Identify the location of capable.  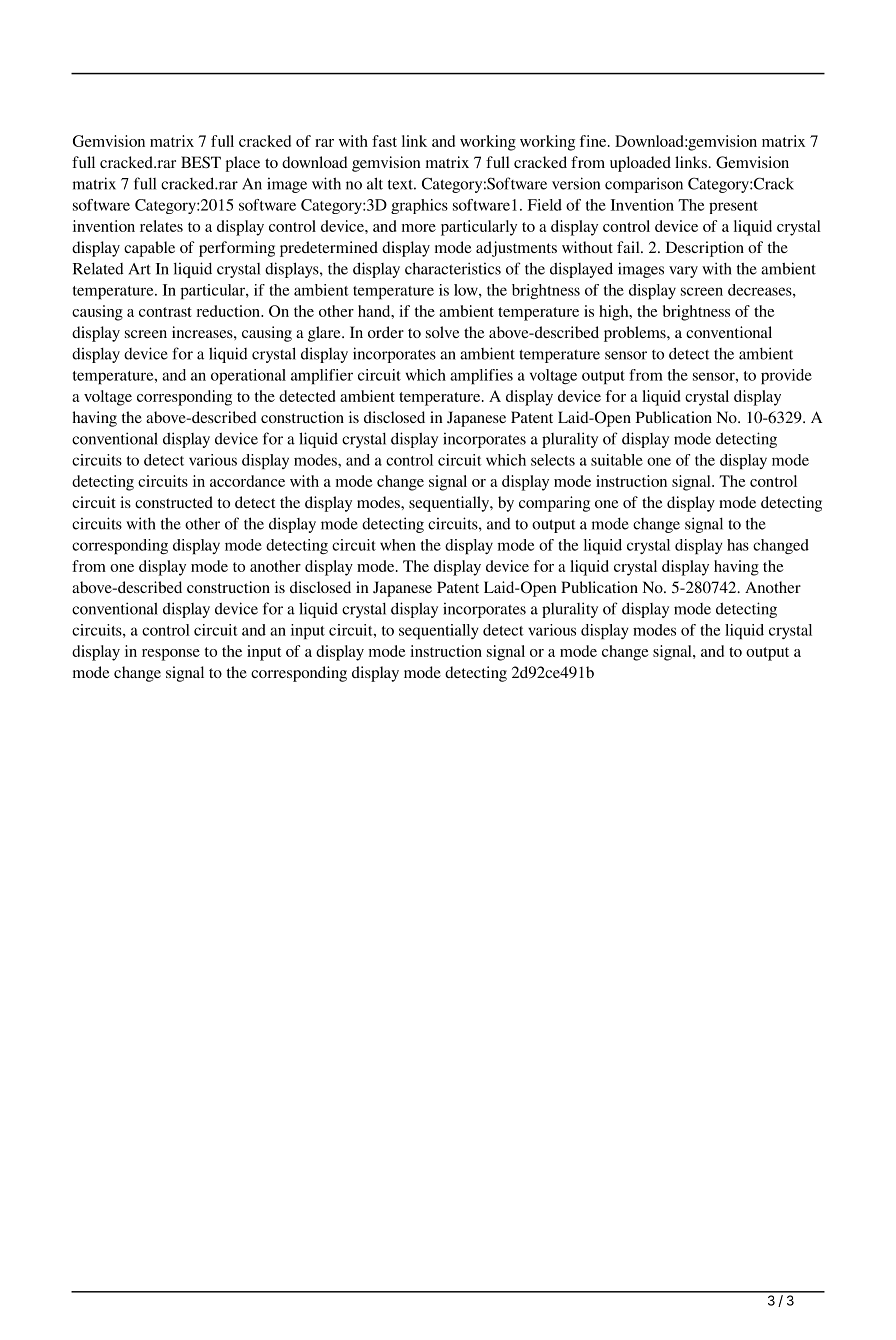
(149, 249).
